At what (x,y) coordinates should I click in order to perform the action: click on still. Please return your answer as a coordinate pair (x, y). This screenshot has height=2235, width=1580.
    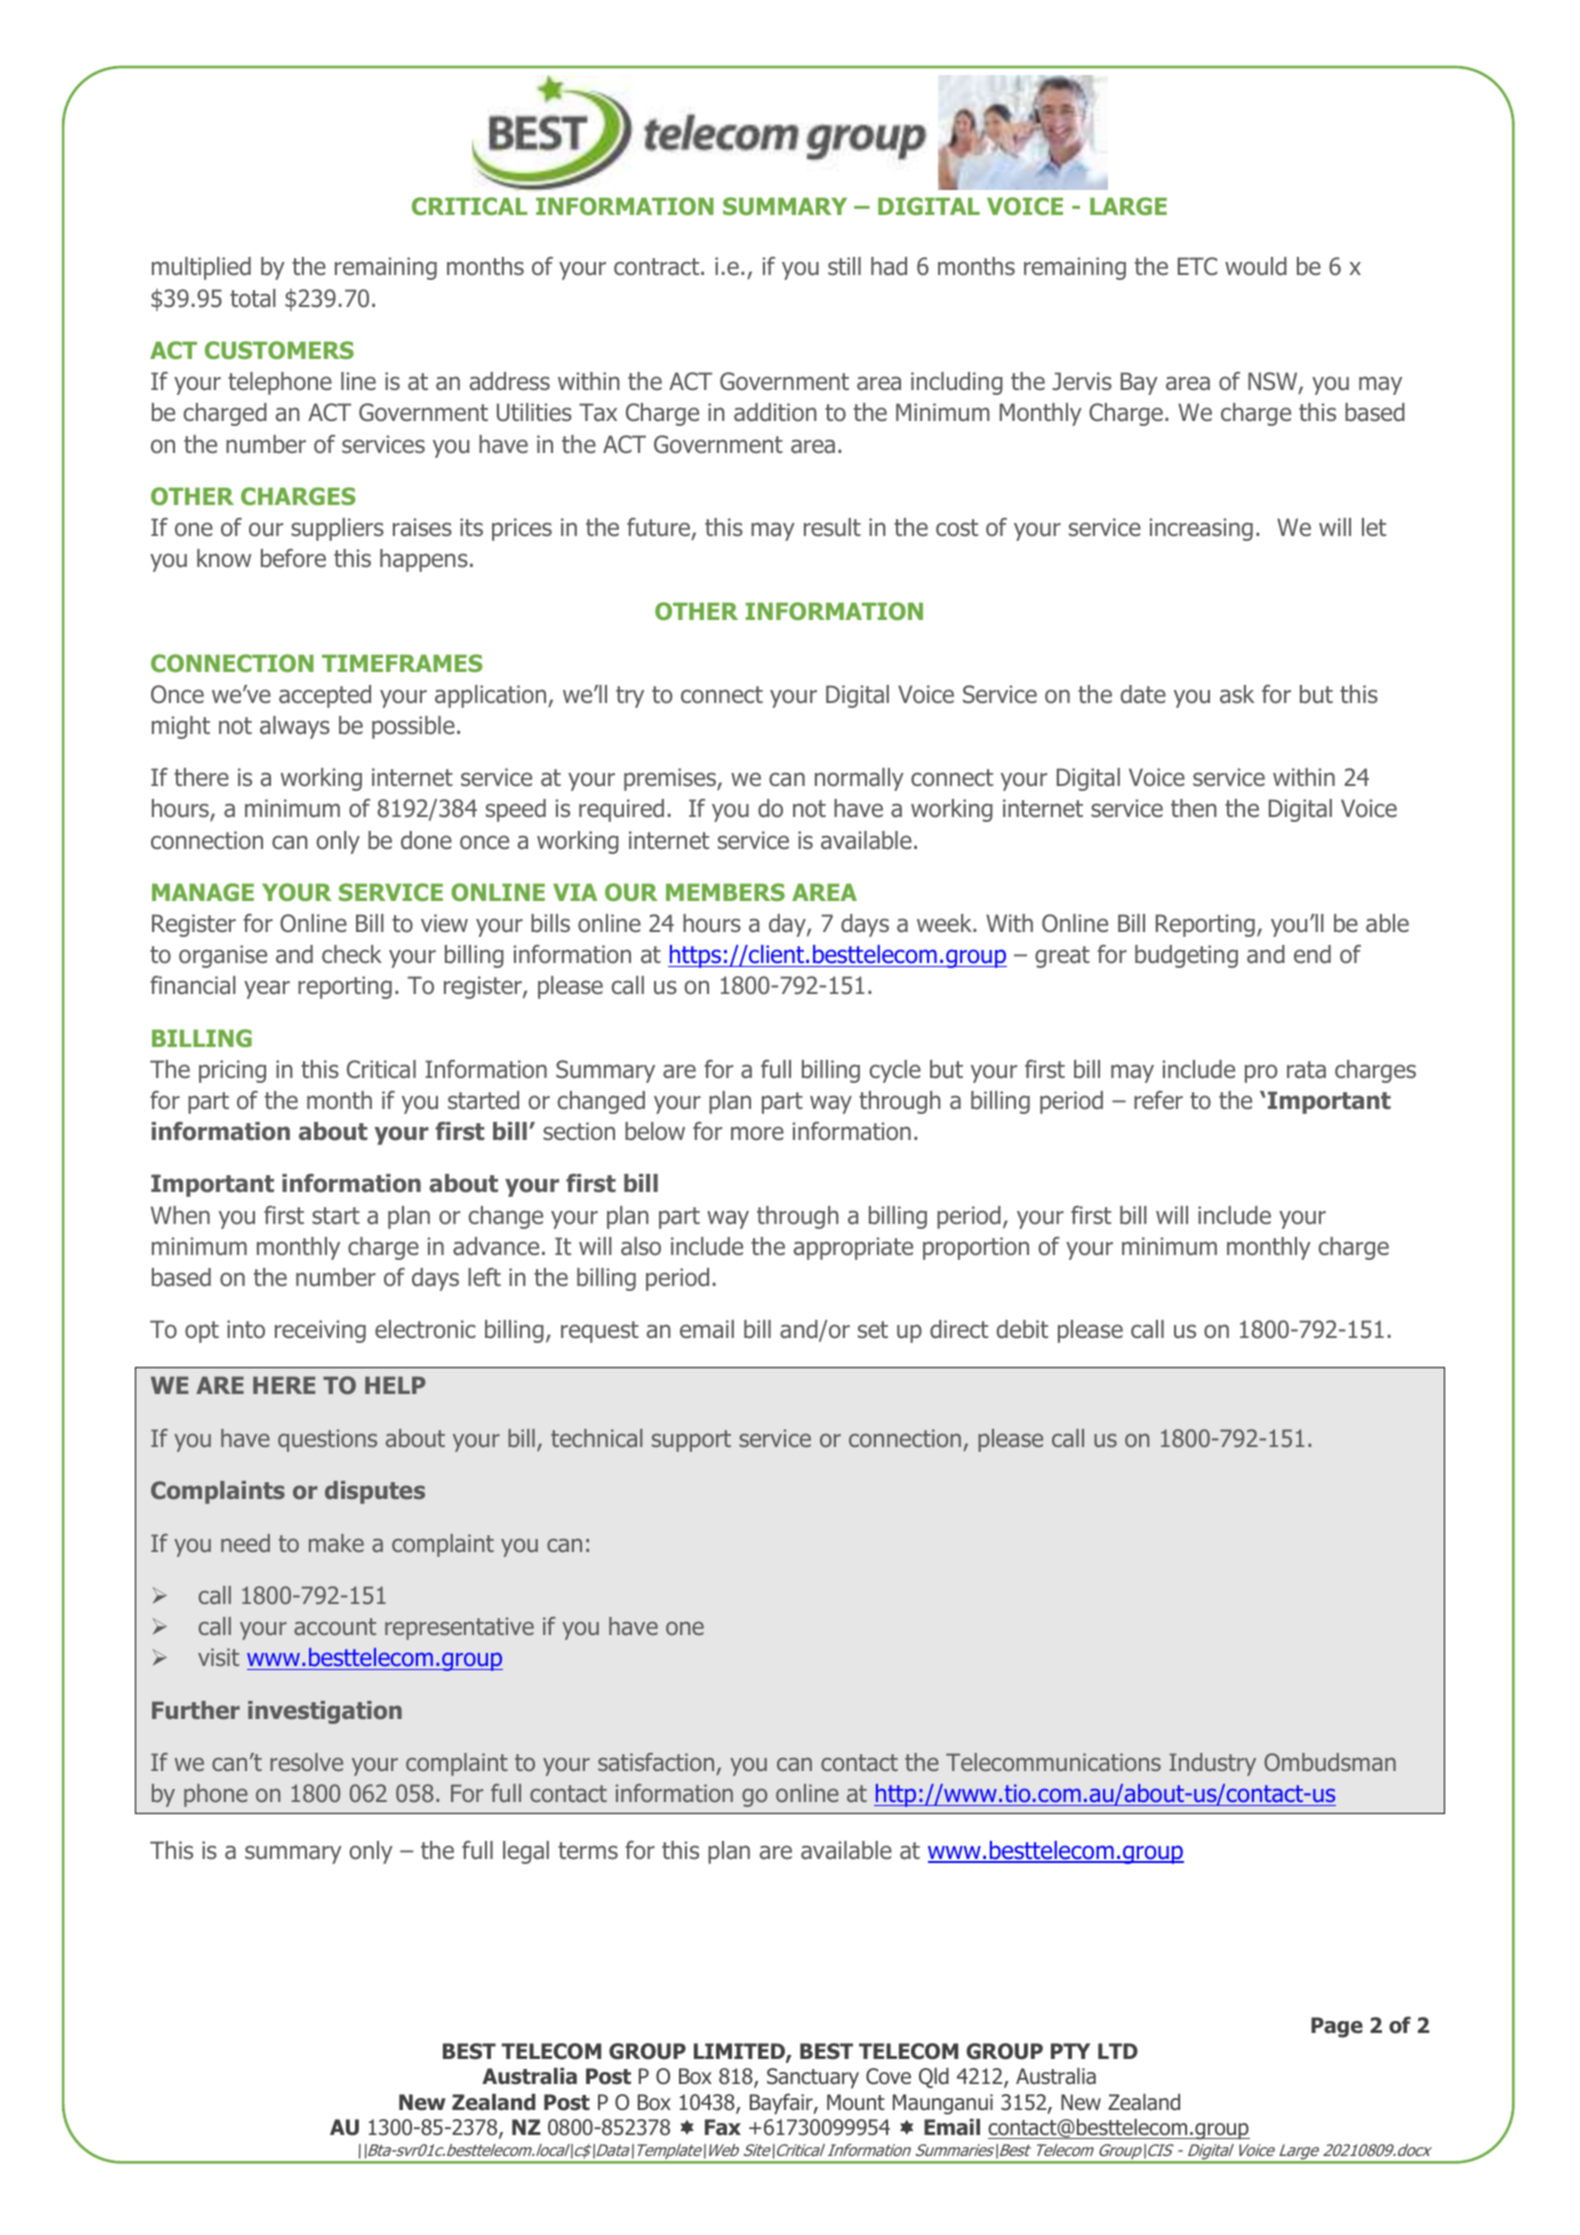
    Looking at the image, I should click on (844, 266).
